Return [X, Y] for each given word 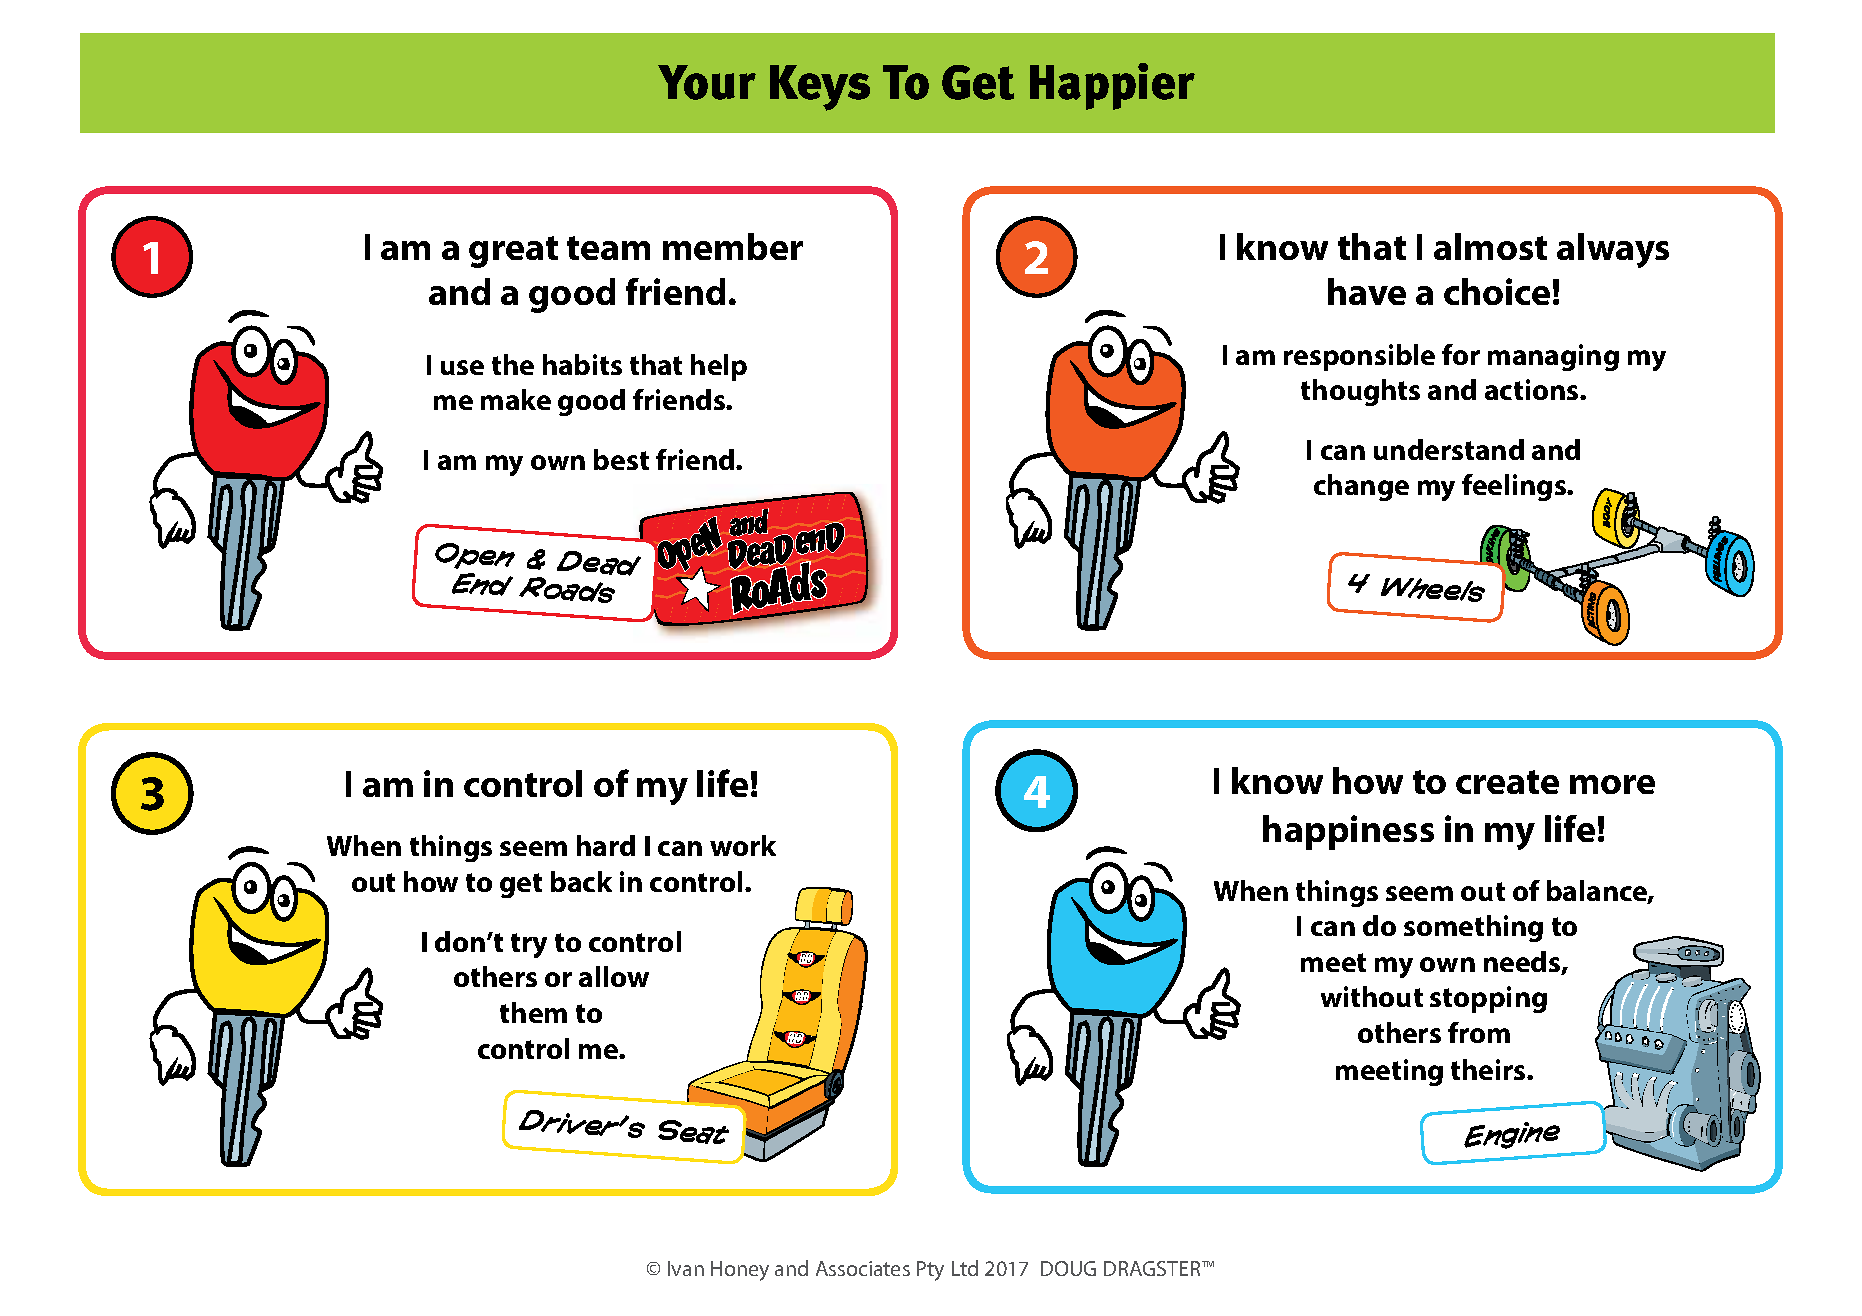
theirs [1489, 1069]
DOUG [1068, 1268]
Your [707, 82]
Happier [1112, 86]
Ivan [686, 1268]
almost [1490, 246]
